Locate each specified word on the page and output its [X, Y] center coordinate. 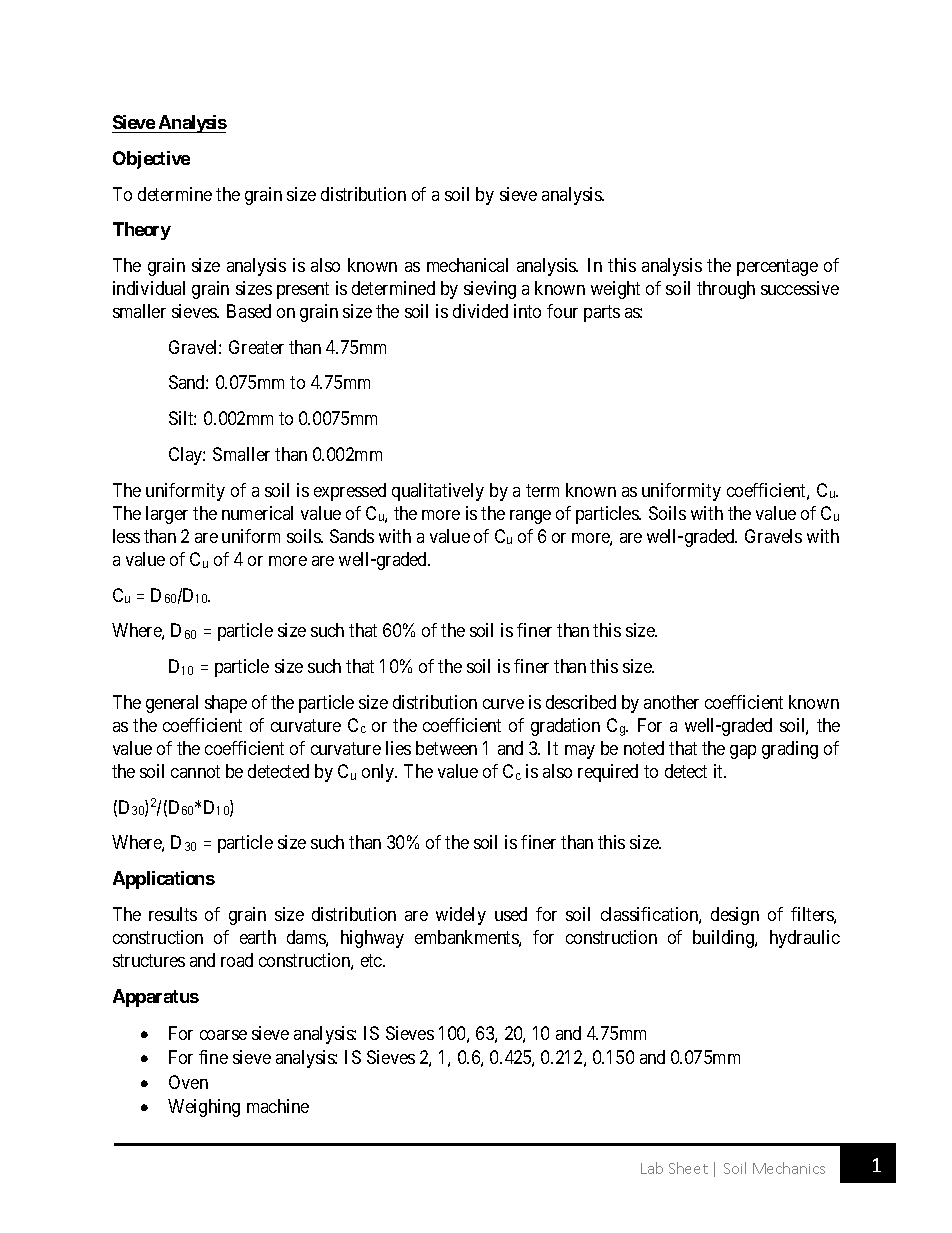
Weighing [204, 1108]
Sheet [688, 1168]
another [671, 702]
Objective [151, 160]
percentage [777, 267]
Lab [652, 1168]
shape [226, 704]
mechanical [467, 265]
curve [503, 704]
